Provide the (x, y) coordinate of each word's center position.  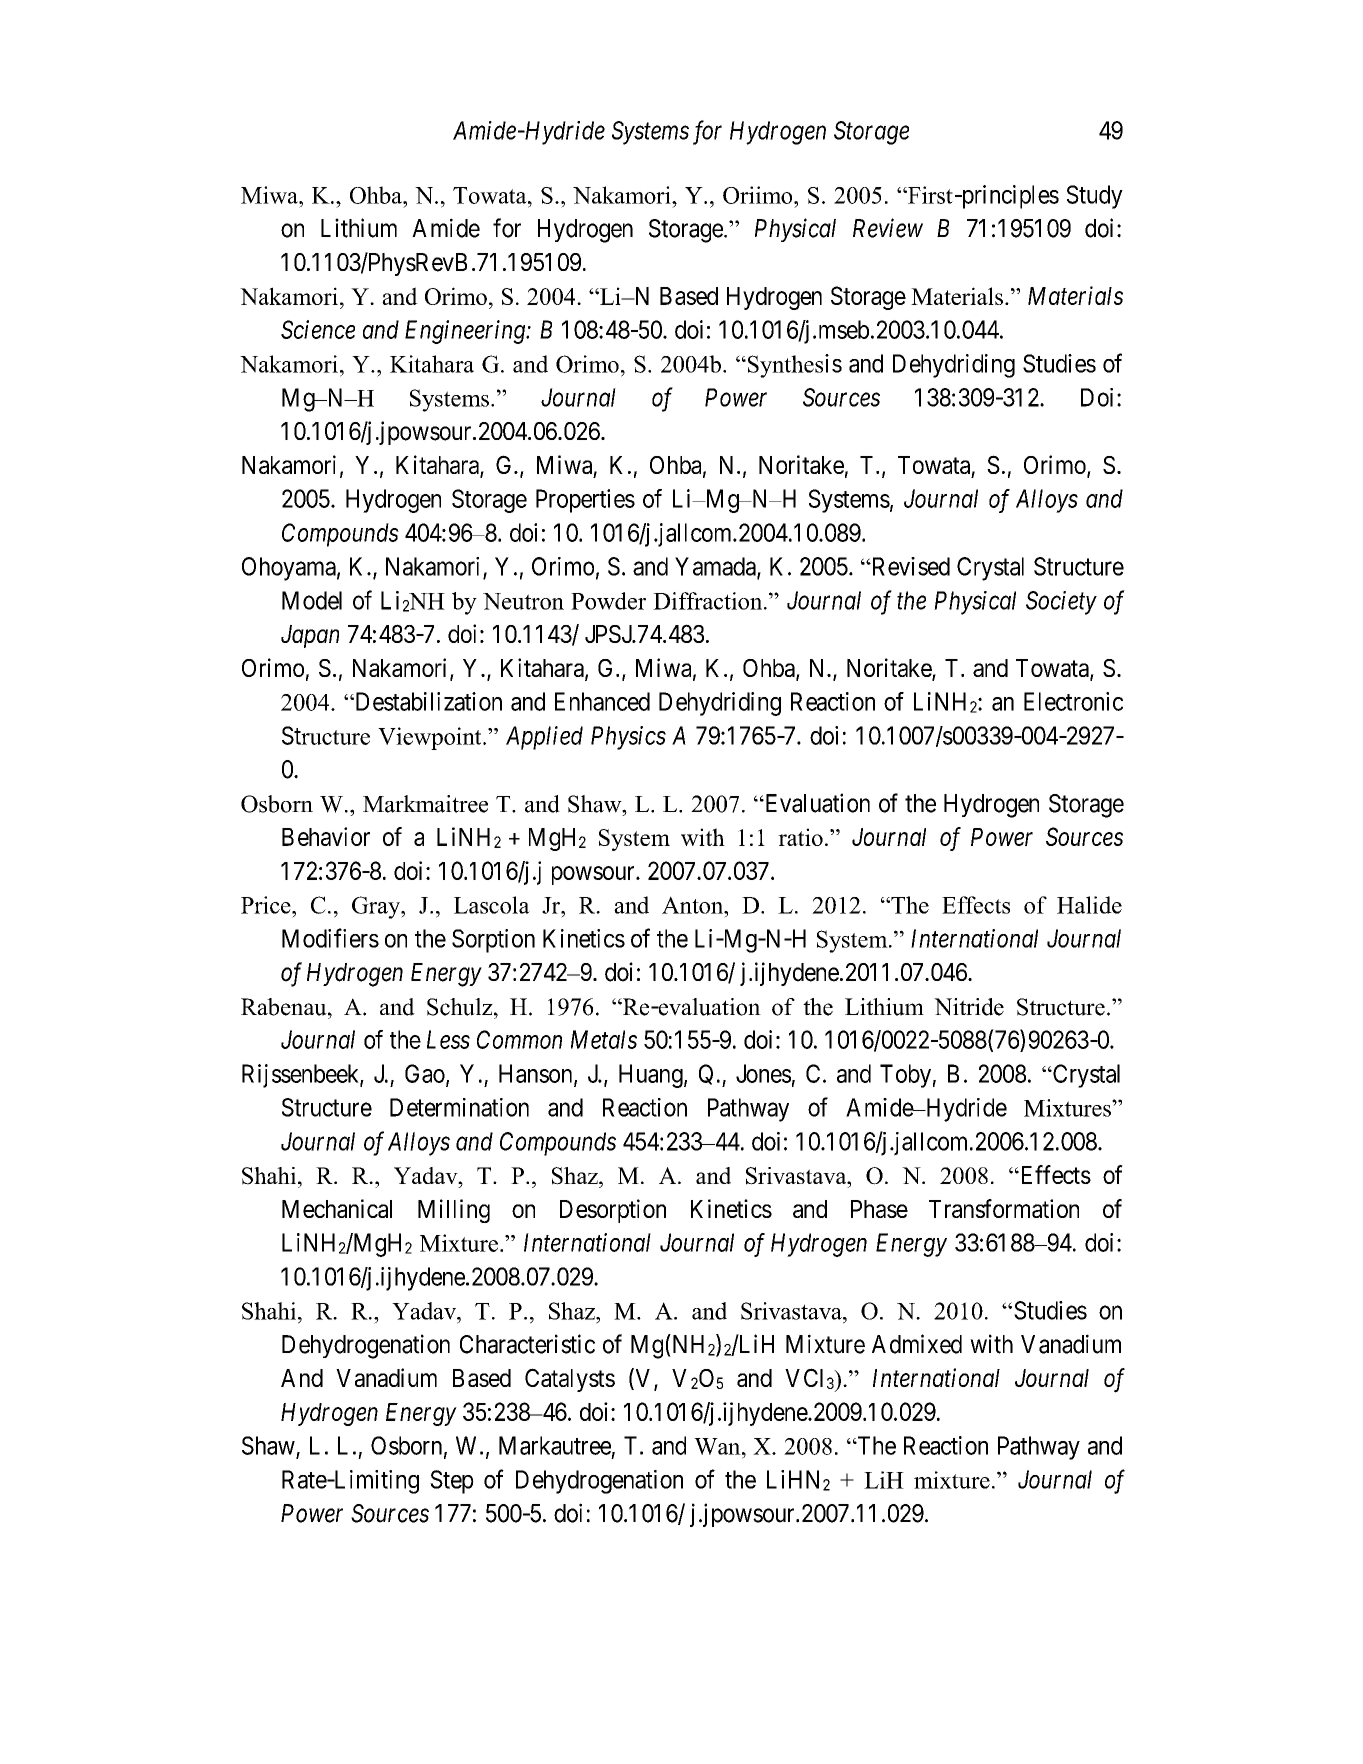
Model (312, 600)
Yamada (716, 567)
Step (452, 1482)
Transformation (1004, 1208)
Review (888, 228)
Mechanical (337, 1208)
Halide (1089, 905)
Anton (694, 905)
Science (318, 329)
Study (1095, 197)
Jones (763, 1073)
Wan (718, 1446)
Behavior (326, 836)
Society (1061, 603)
